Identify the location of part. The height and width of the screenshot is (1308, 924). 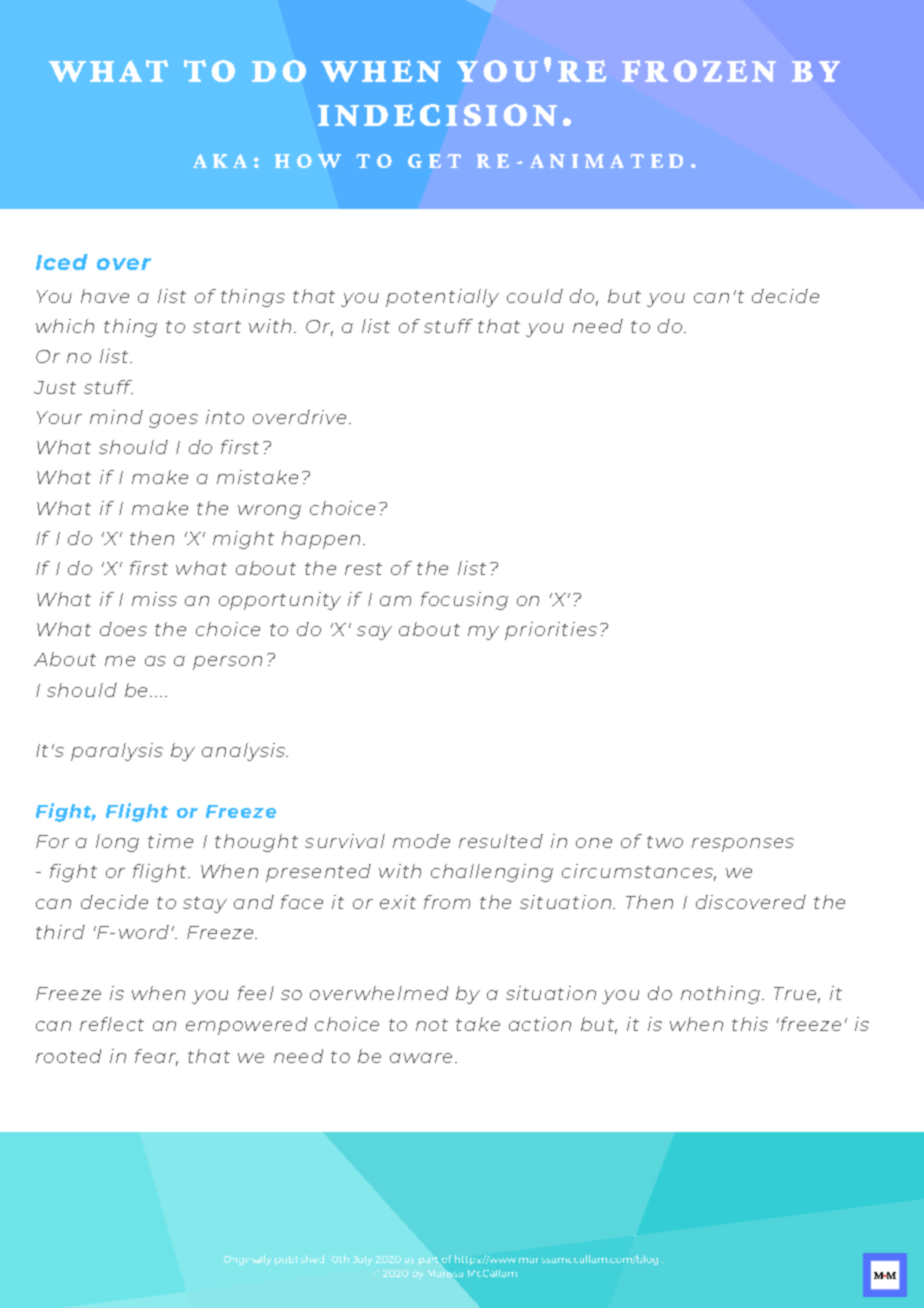
(428, 1261).
